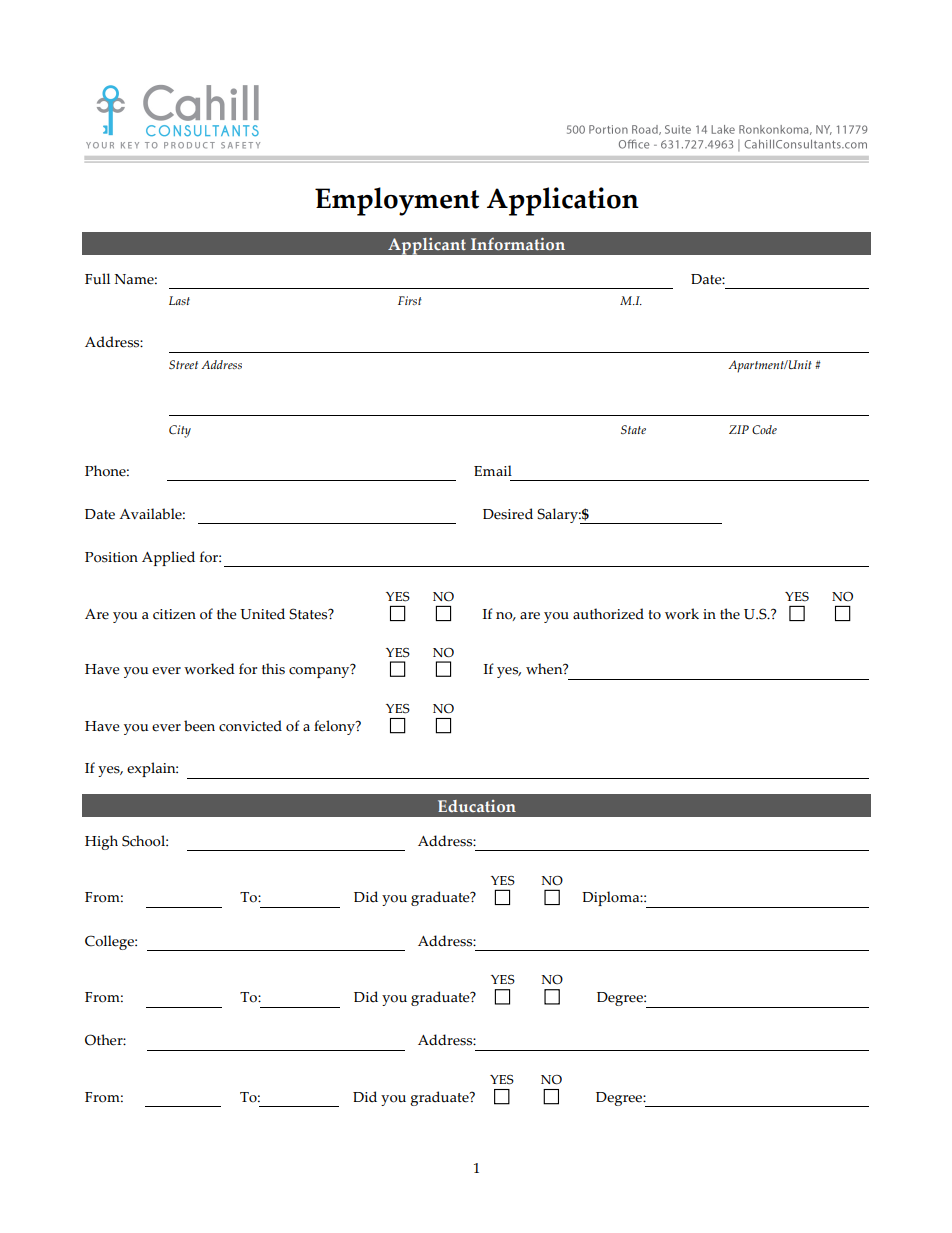 This screenshot has height=1233, width=952. Describe the element at coordinates (477, 806) in the screenshot. I see `Education` at that location.
